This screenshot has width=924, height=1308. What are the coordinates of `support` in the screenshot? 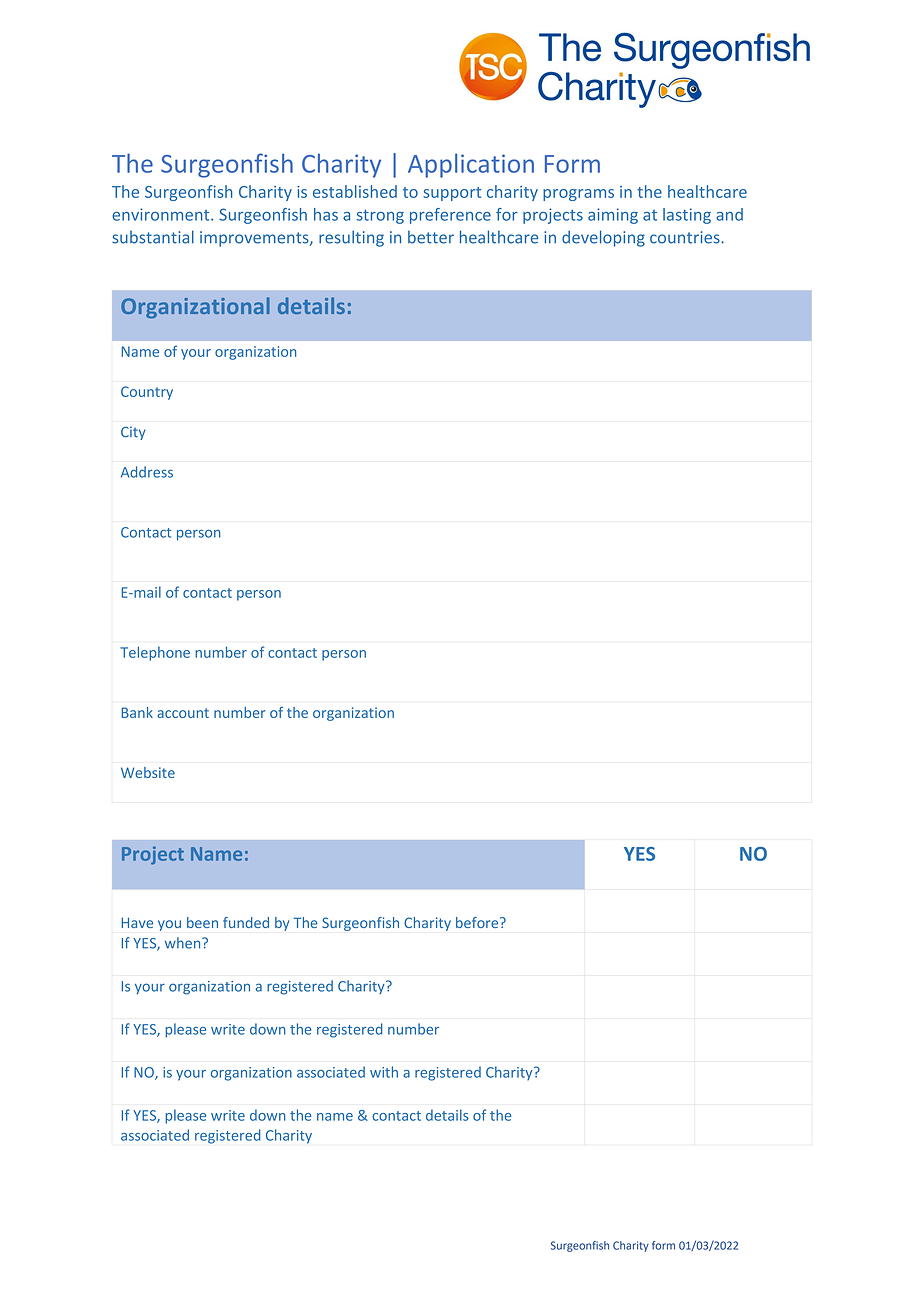 It's located at (452, 194).
